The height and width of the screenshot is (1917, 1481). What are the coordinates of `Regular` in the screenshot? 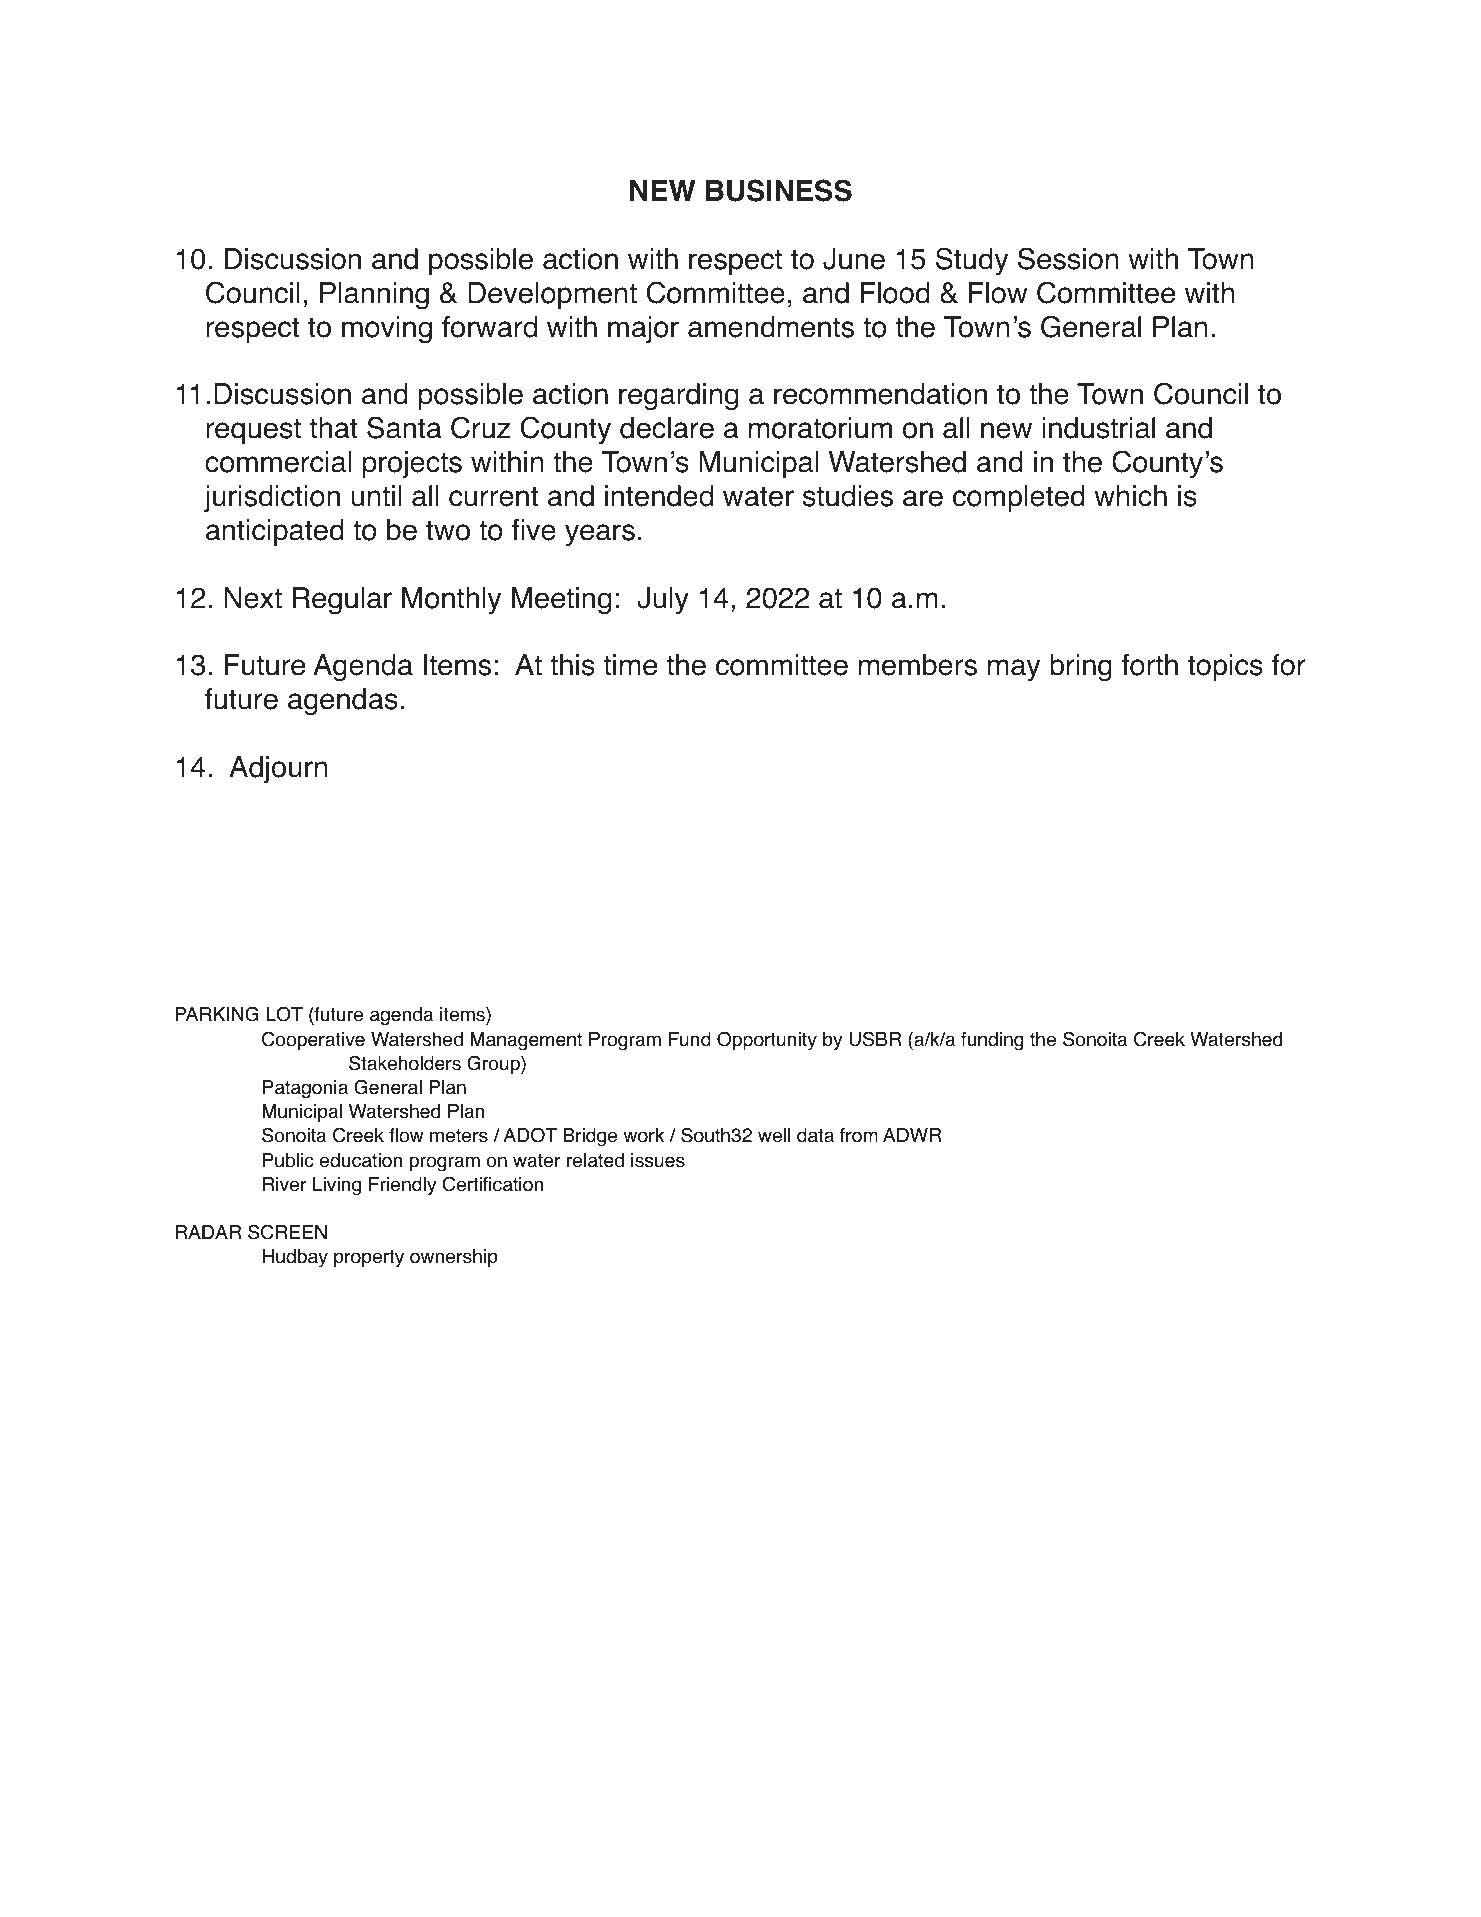 It's located at (342, 601).
